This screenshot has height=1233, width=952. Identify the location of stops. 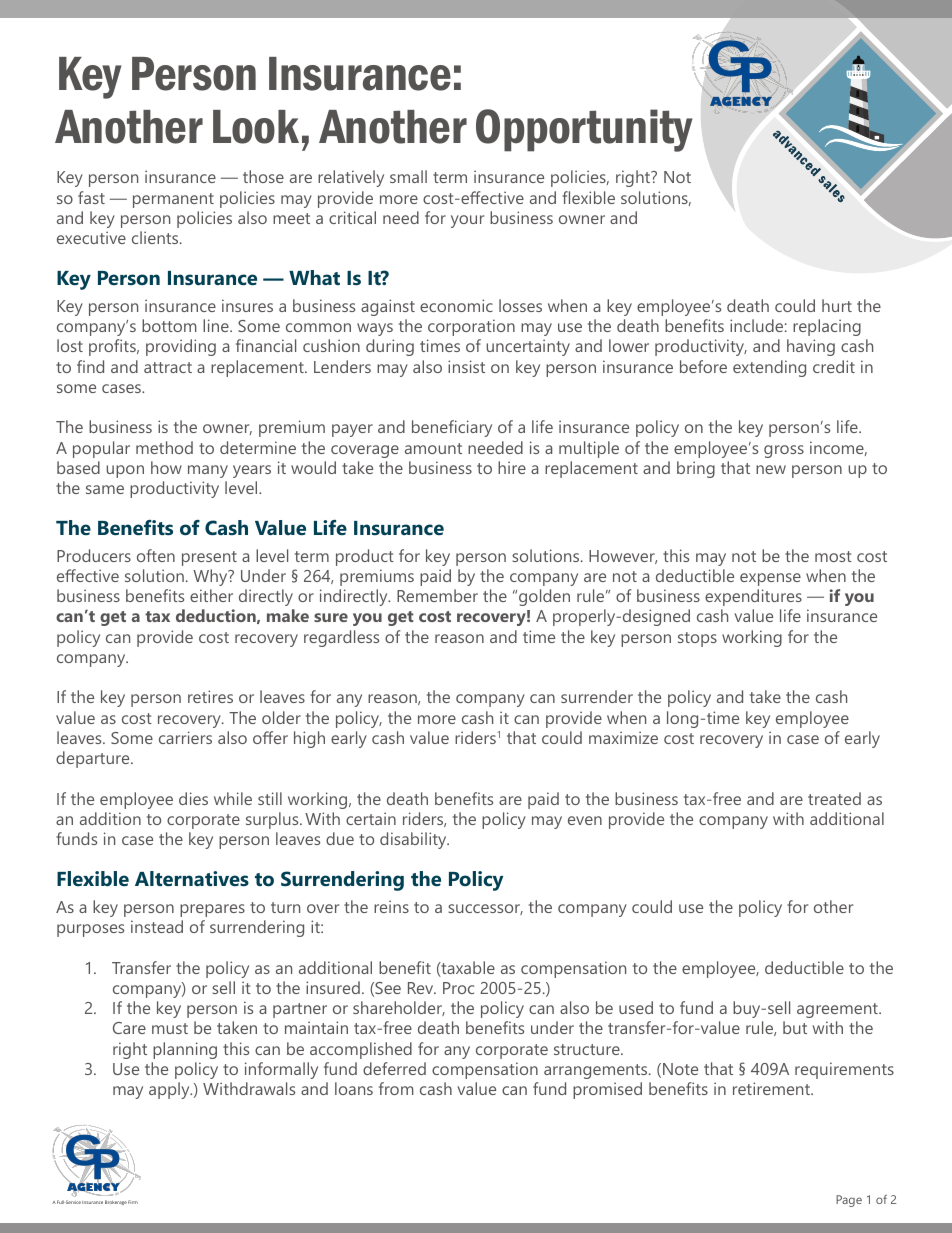
(697, 639).
